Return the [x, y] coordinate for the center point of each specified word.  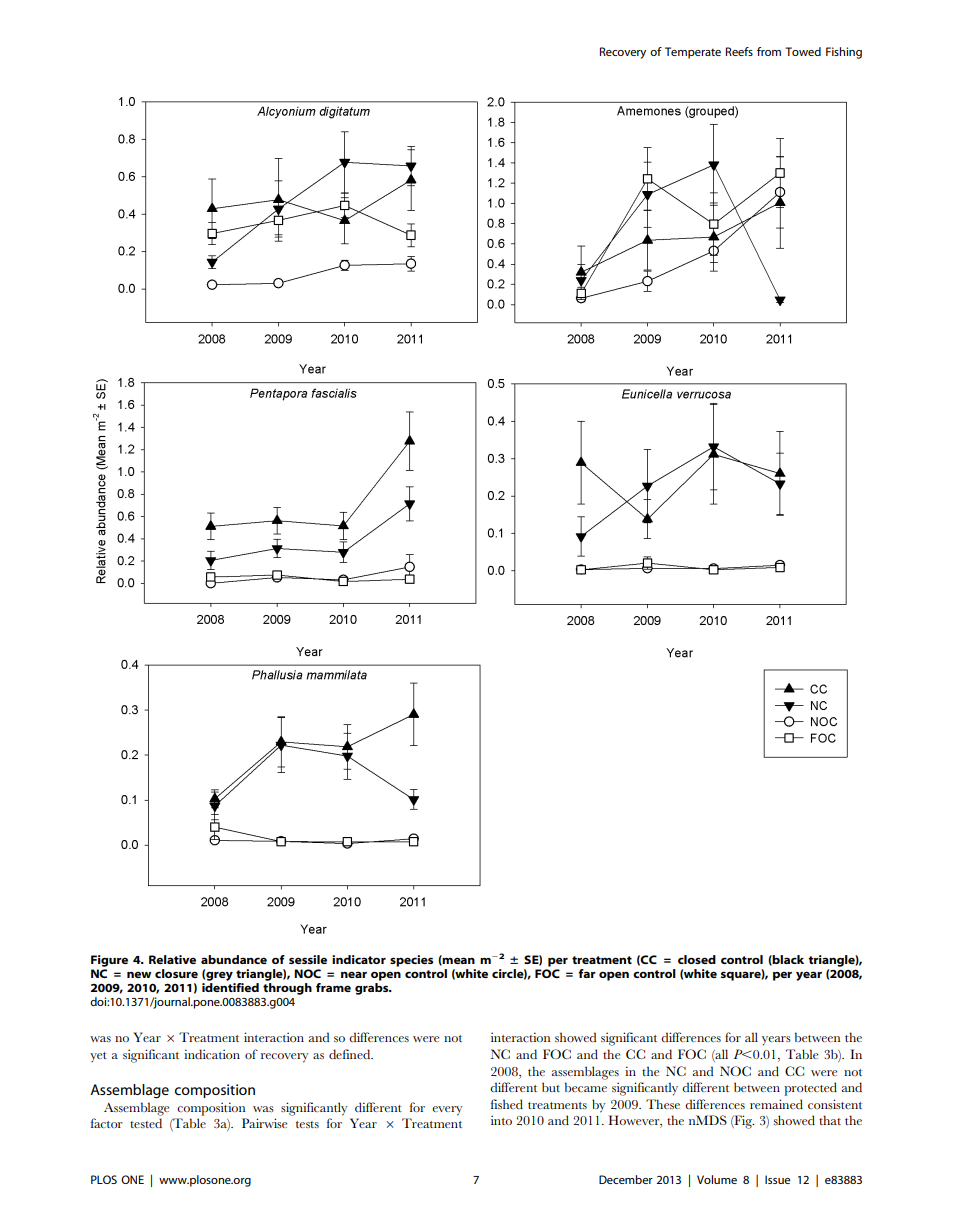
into [501, 1120]
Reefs [739, 51]
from [769, 51]
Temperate [693, 53]
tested [146, 1123]
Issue [777, 1179]
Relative [172, 959]
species [411, 961]
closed [697, 959]
